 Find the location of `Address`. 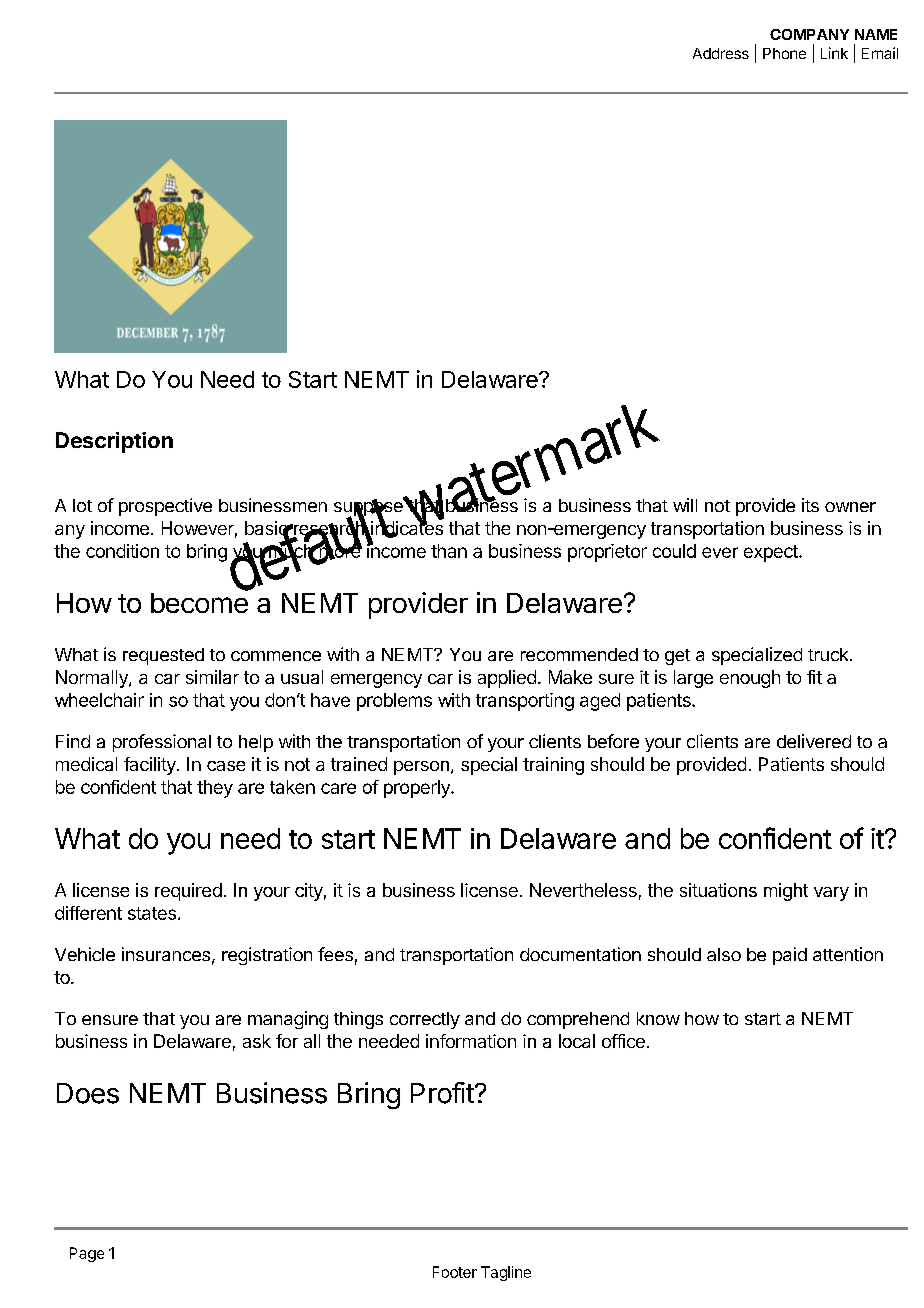

Address is located at coordinates (721, 53).
